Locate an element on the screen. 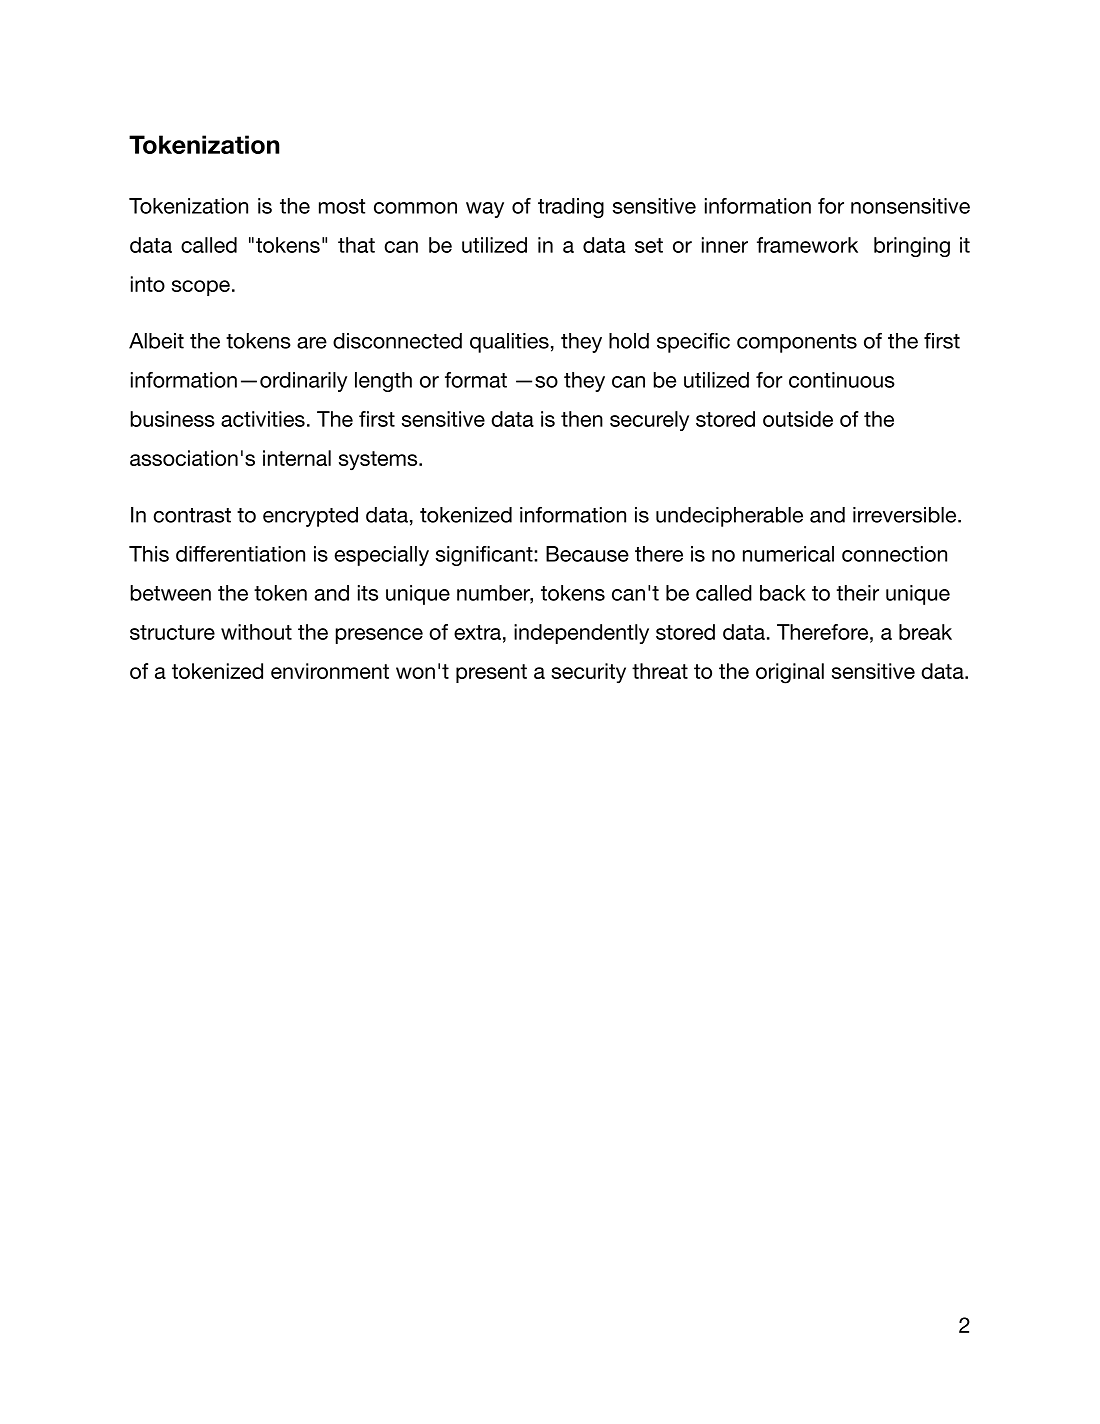  activities is located at coordinates (263, 419).
